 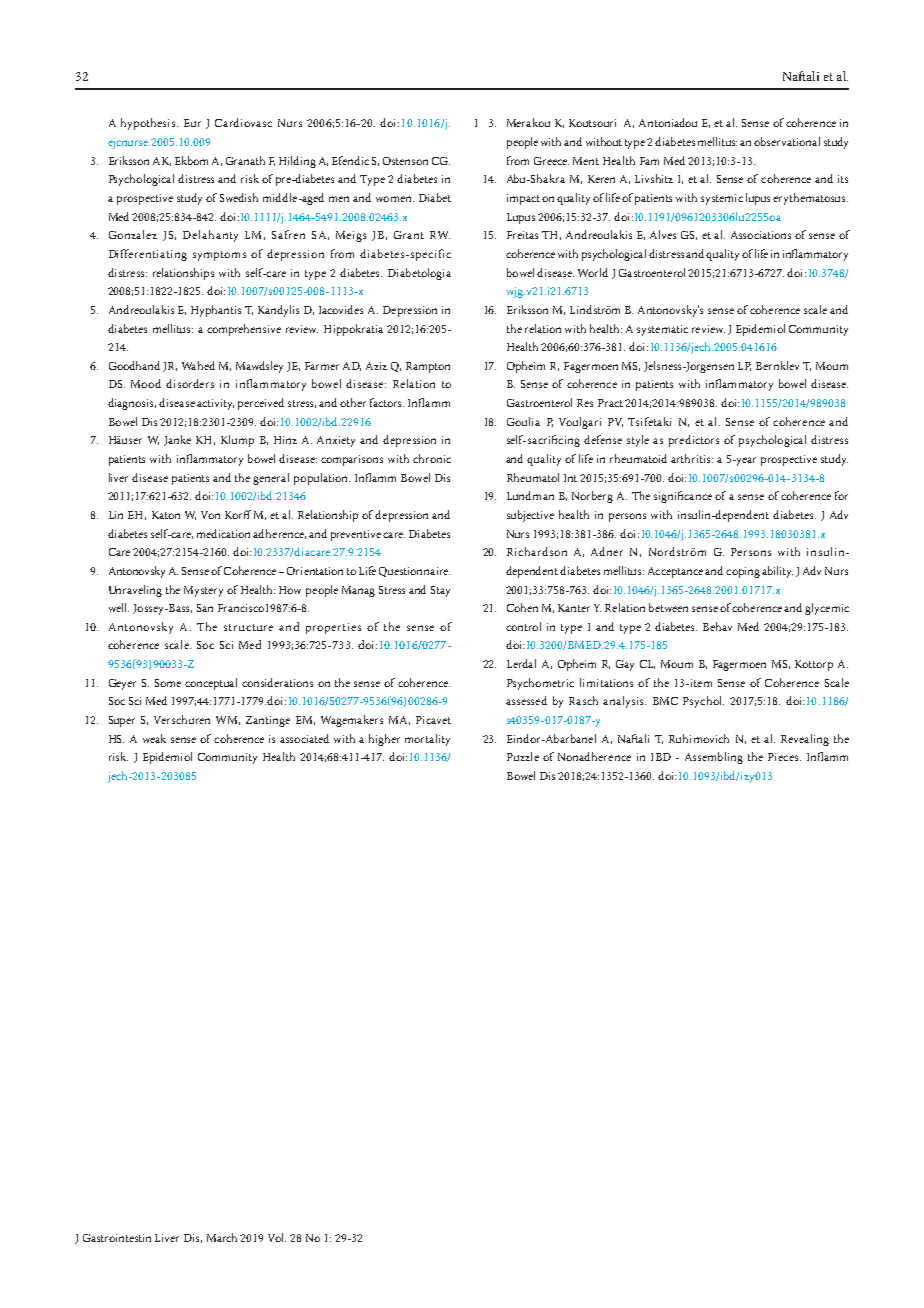 I want to click on Eur, so click(x=192, y=123).
